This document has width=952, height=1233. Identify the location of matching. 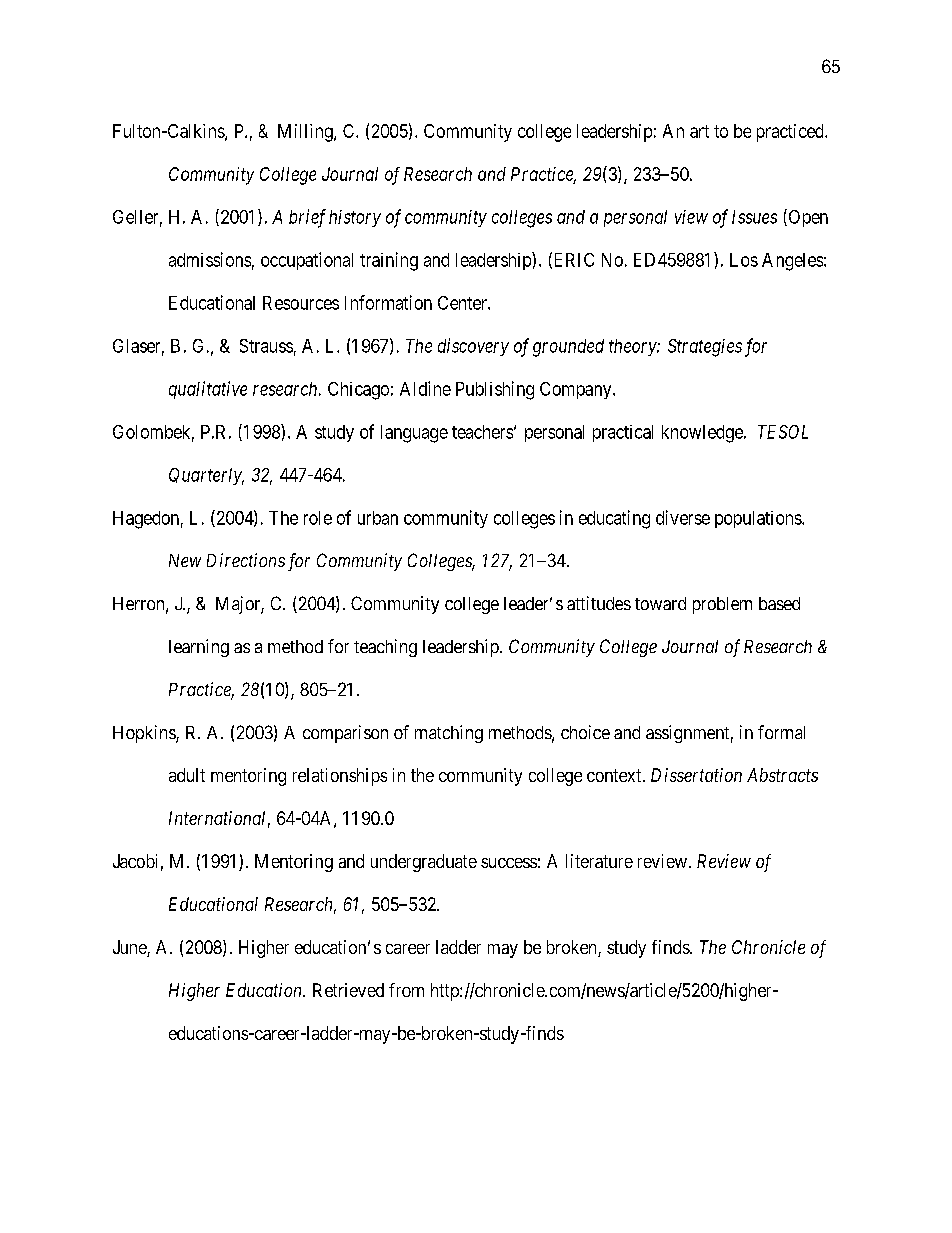
(449, 734).
